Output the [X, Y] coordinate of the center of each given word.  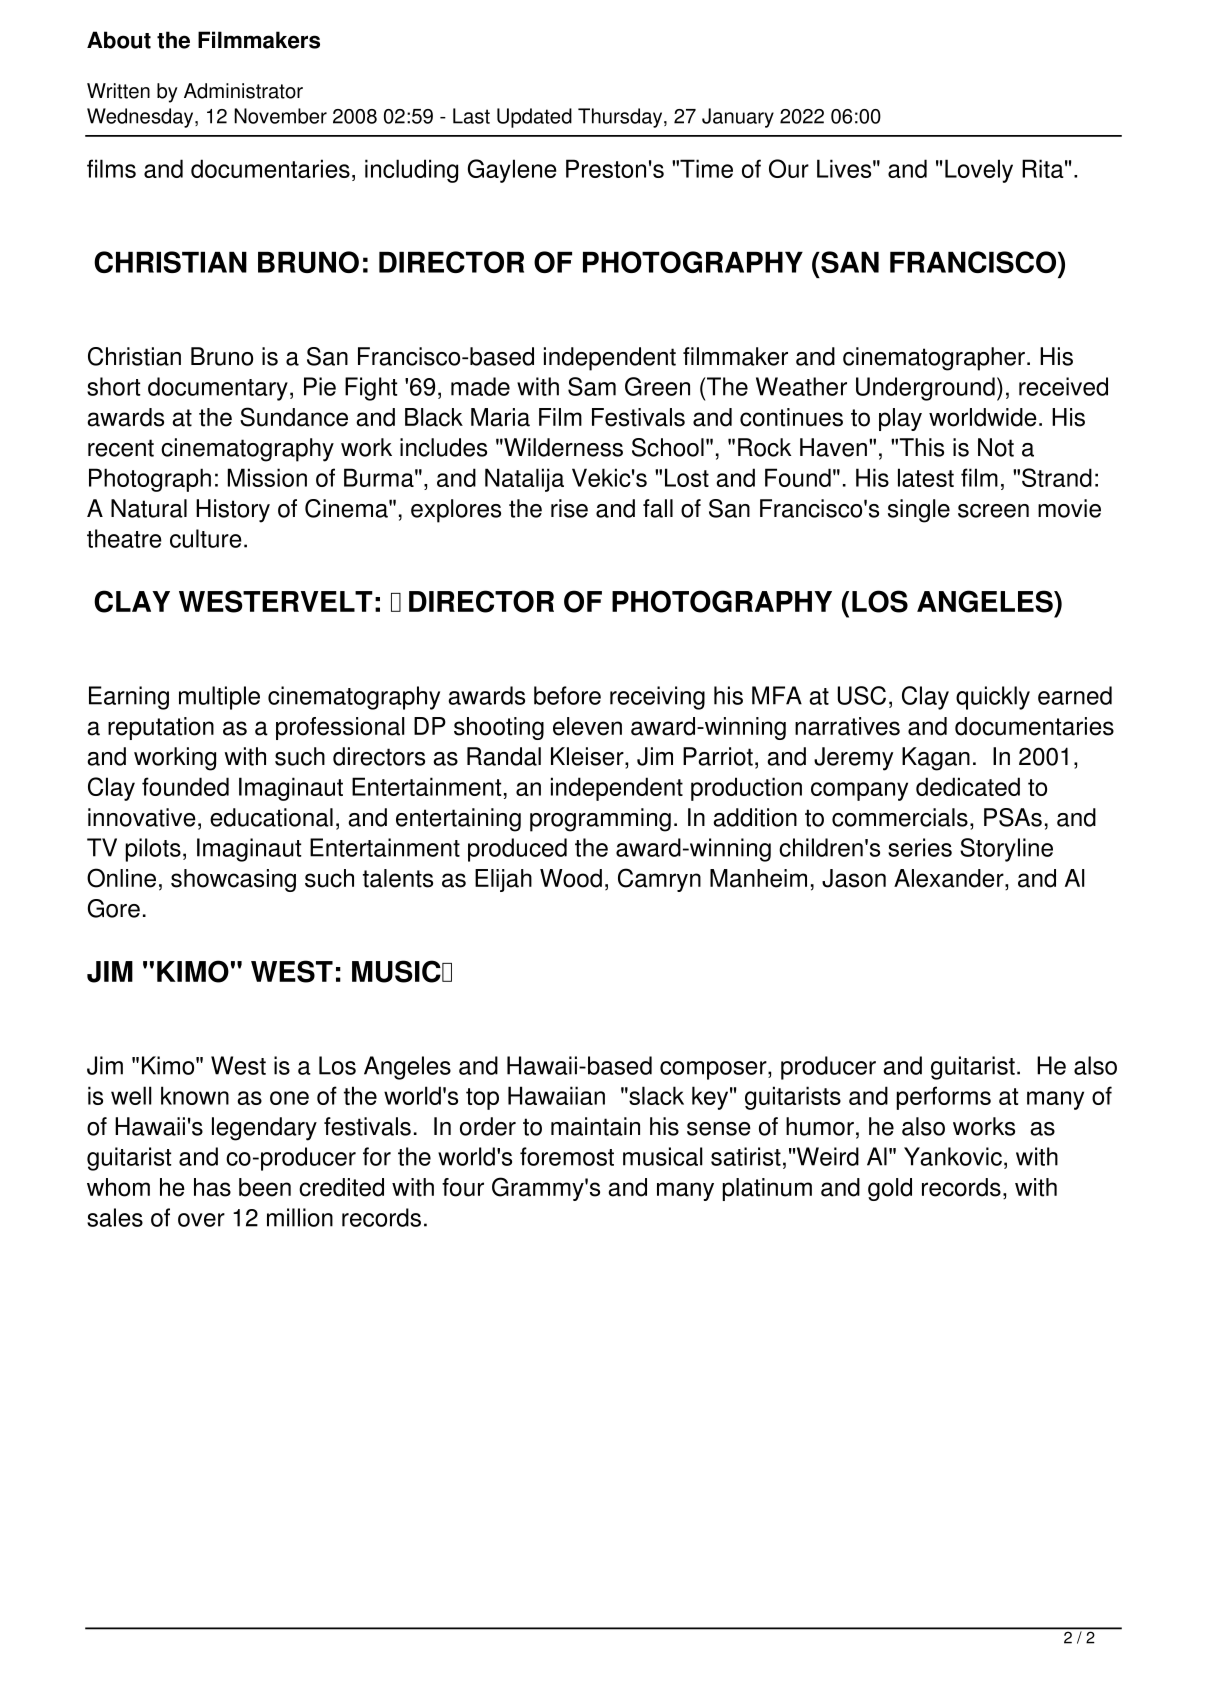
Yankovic [953, 1156]
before [567, 695]
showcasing [233, 880]
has [212, 1187]
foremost [567, 1156]
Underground [925, 389]
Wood [571, 878]
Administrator [243, 91]
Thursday [621, 118]
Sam [592, 386]
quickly [993, 698]
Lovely [979, 171]
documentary [218, 389]
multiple [219, 698]
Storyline [1006, 850]
